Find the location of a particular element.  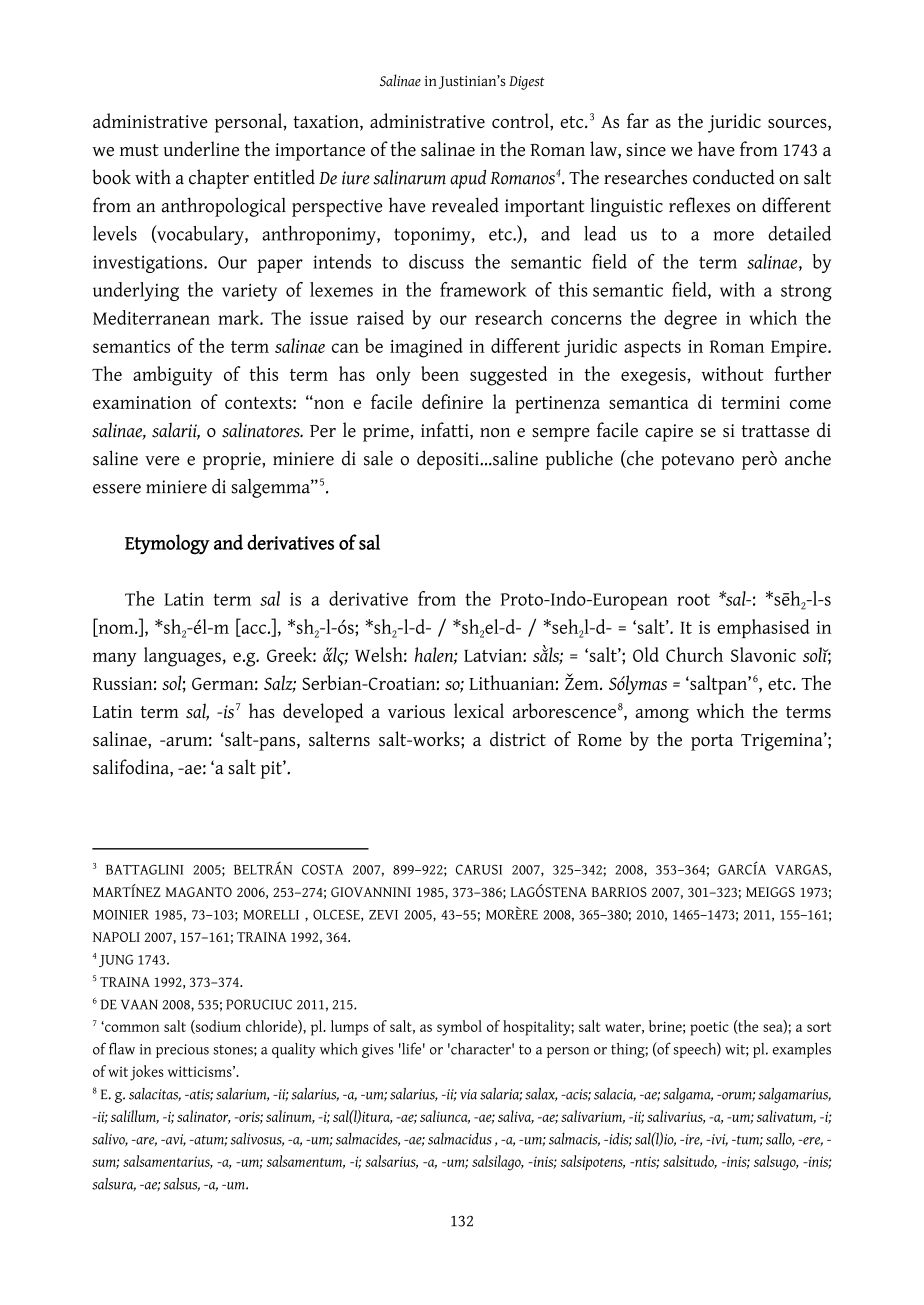

lexical is located at coordinates (479, 710).
